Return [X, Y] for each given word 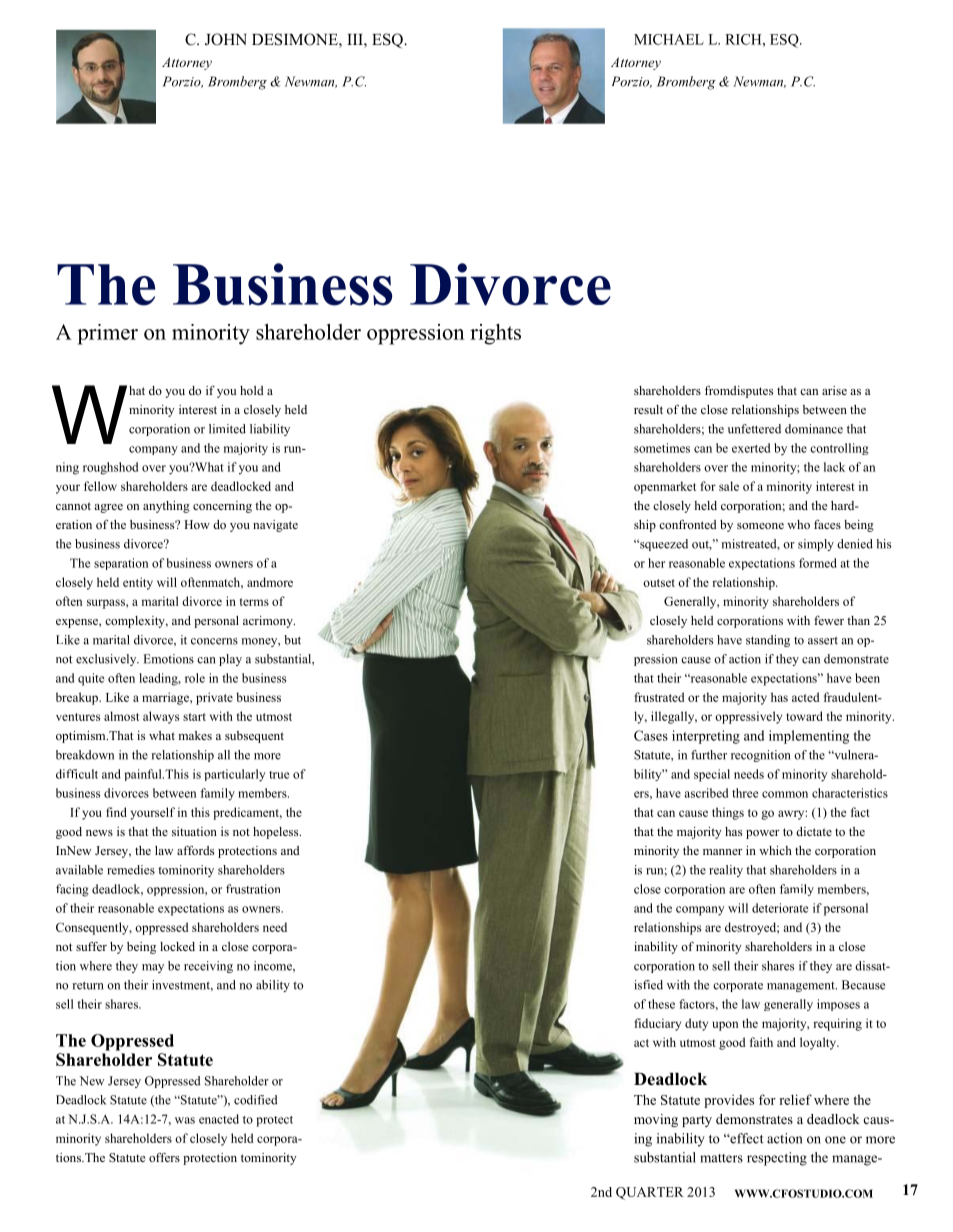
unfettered [754, 429]
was [185, 1120]
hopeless [277, 833]
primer [107, 334]
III [356, 39]
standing [768, 641]
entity [138, 583]
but [292, 640]
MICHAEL [669, 39]
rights [495, 334]
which [775, 850]
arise [834, 390]
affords [195, 850]
